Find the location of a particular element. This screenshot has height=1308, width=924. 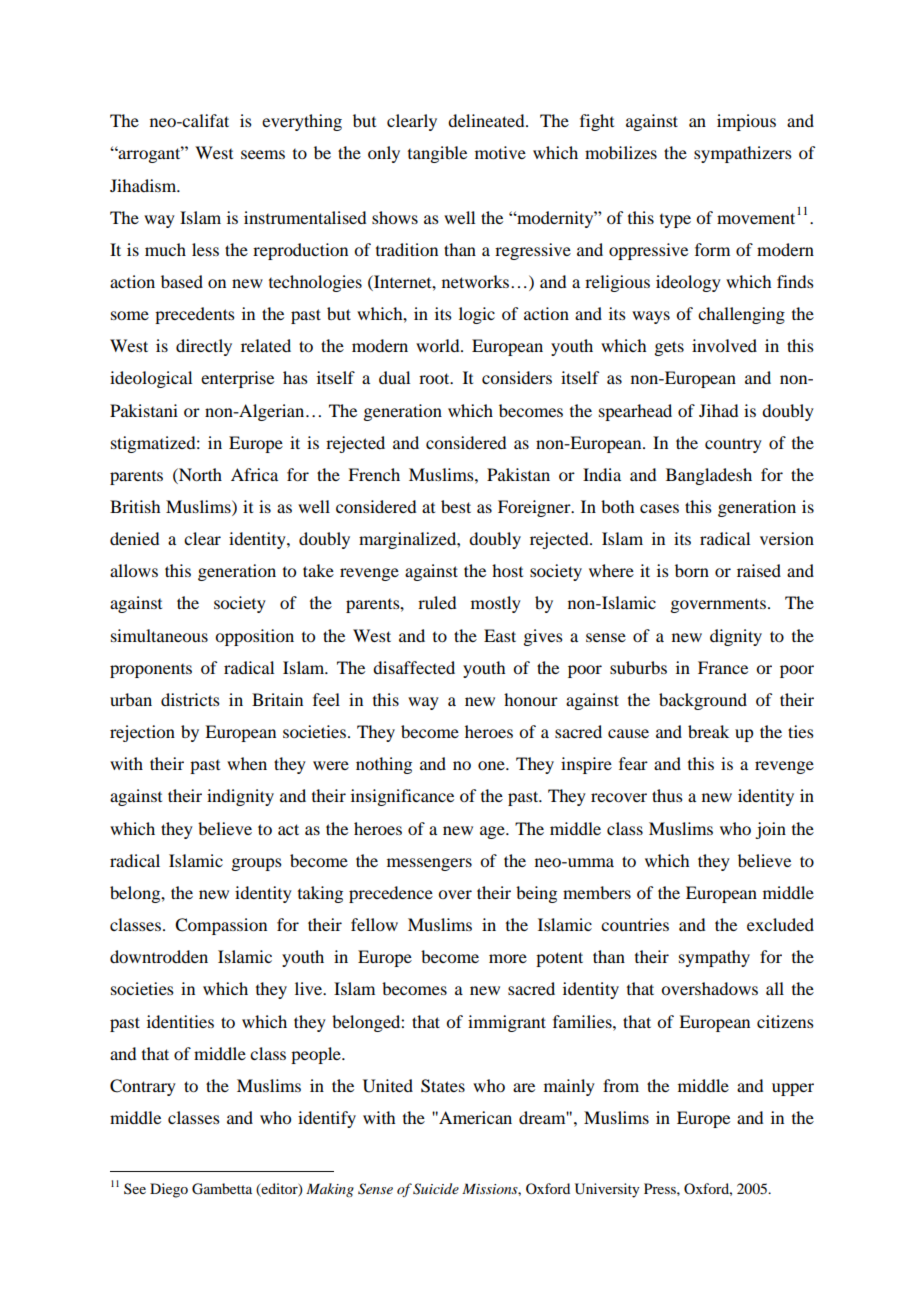

opposition is located at coordinates (254, 637).
